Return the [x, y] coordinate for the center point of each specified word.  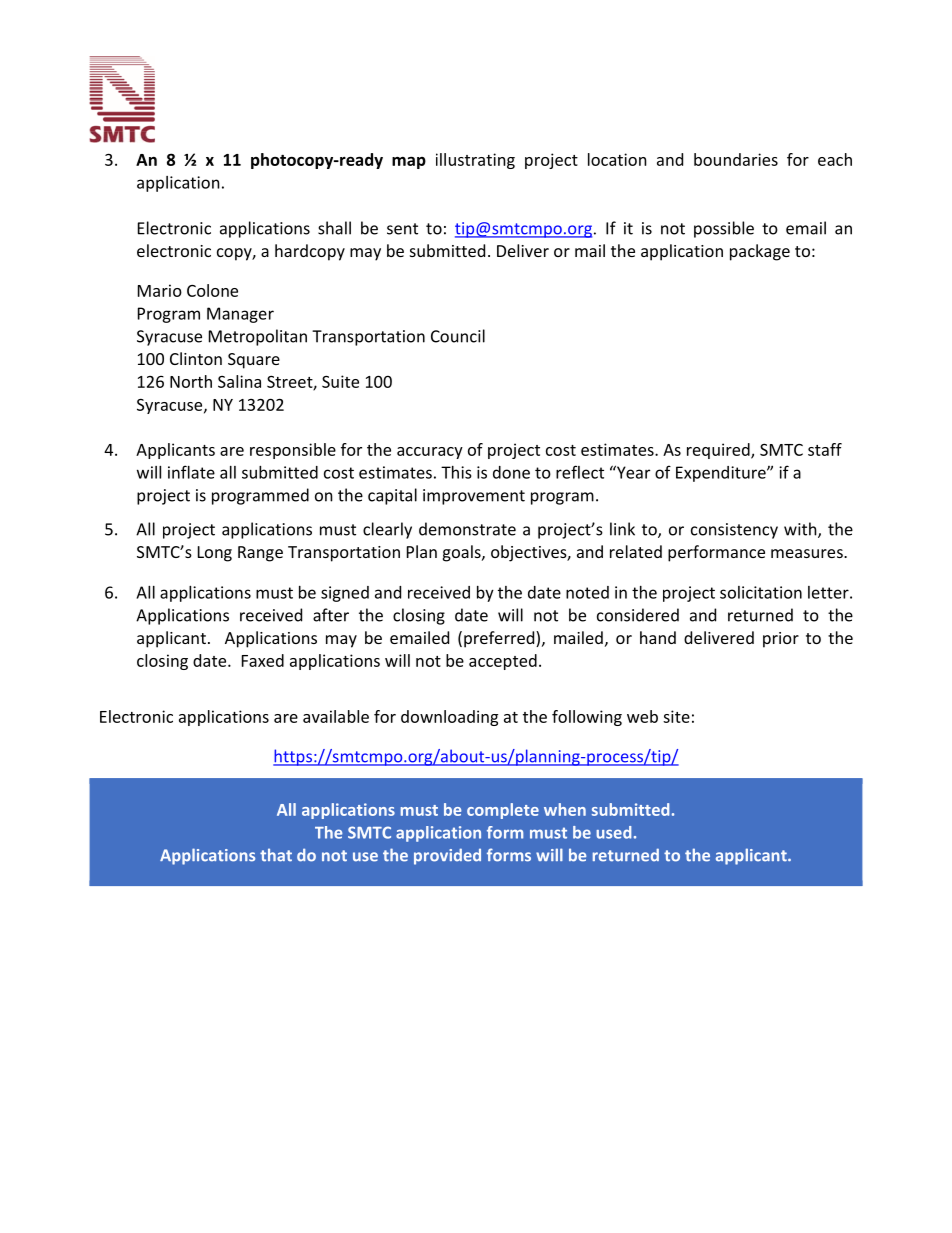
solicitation [761, 592]
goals [463, 553]
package [760, 252]
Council [458, 336]
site [676, 716]
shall [334, 228]
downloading [449, 718]
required [719, 451]
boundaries [736, 159]
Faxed [263, 660]
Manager [240, 315]
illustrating [475, 161]
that [276, 855]
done [511, 472]
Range [260, 554]
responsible [293, 451]
